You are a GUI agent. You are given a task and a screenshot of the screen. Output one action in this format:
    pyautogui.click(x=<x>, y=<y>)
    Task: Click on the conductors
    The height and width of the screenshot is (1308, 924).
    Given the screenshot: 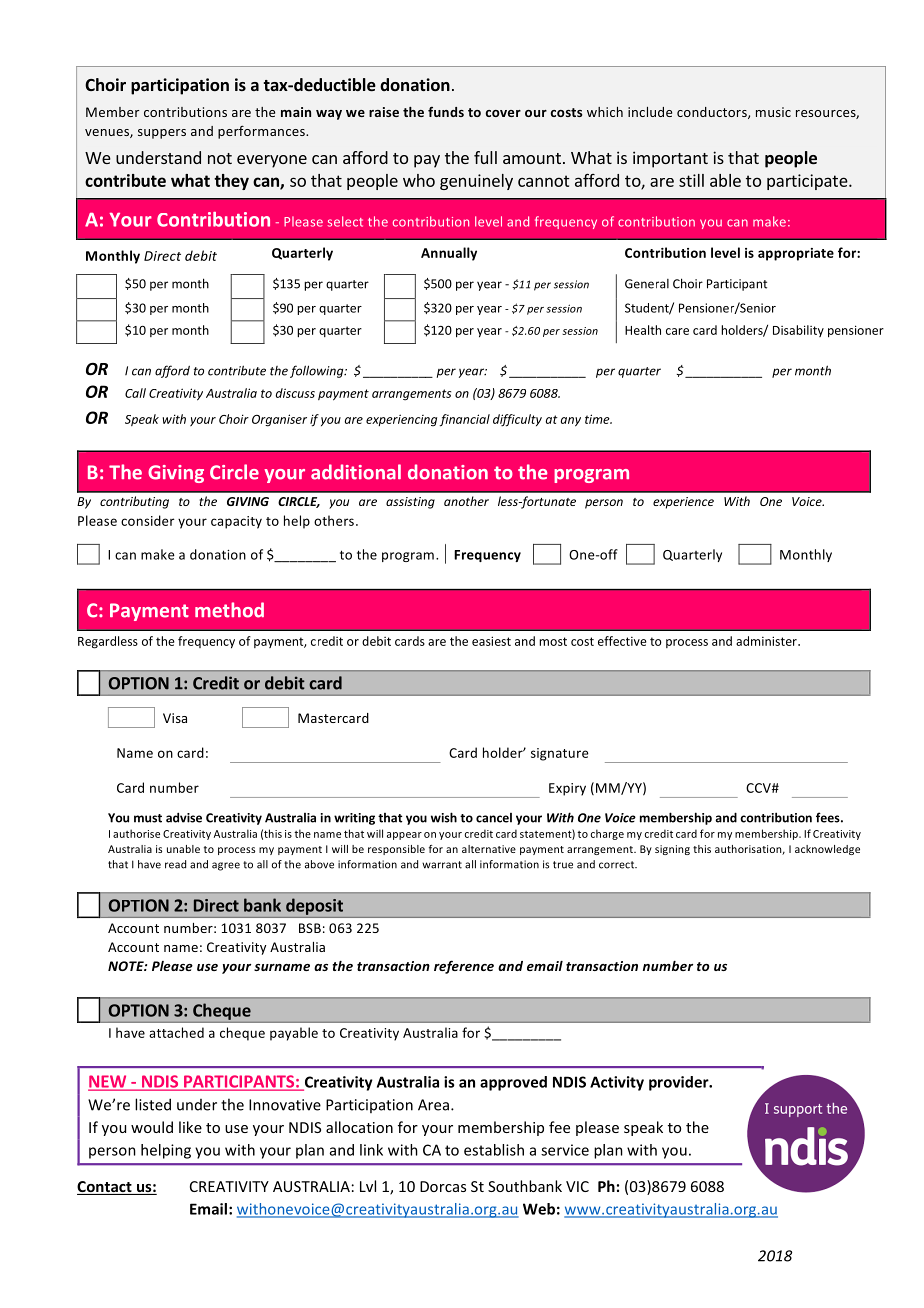 What is the action you would take?
    pyautogui.click(x=713, y=113)
